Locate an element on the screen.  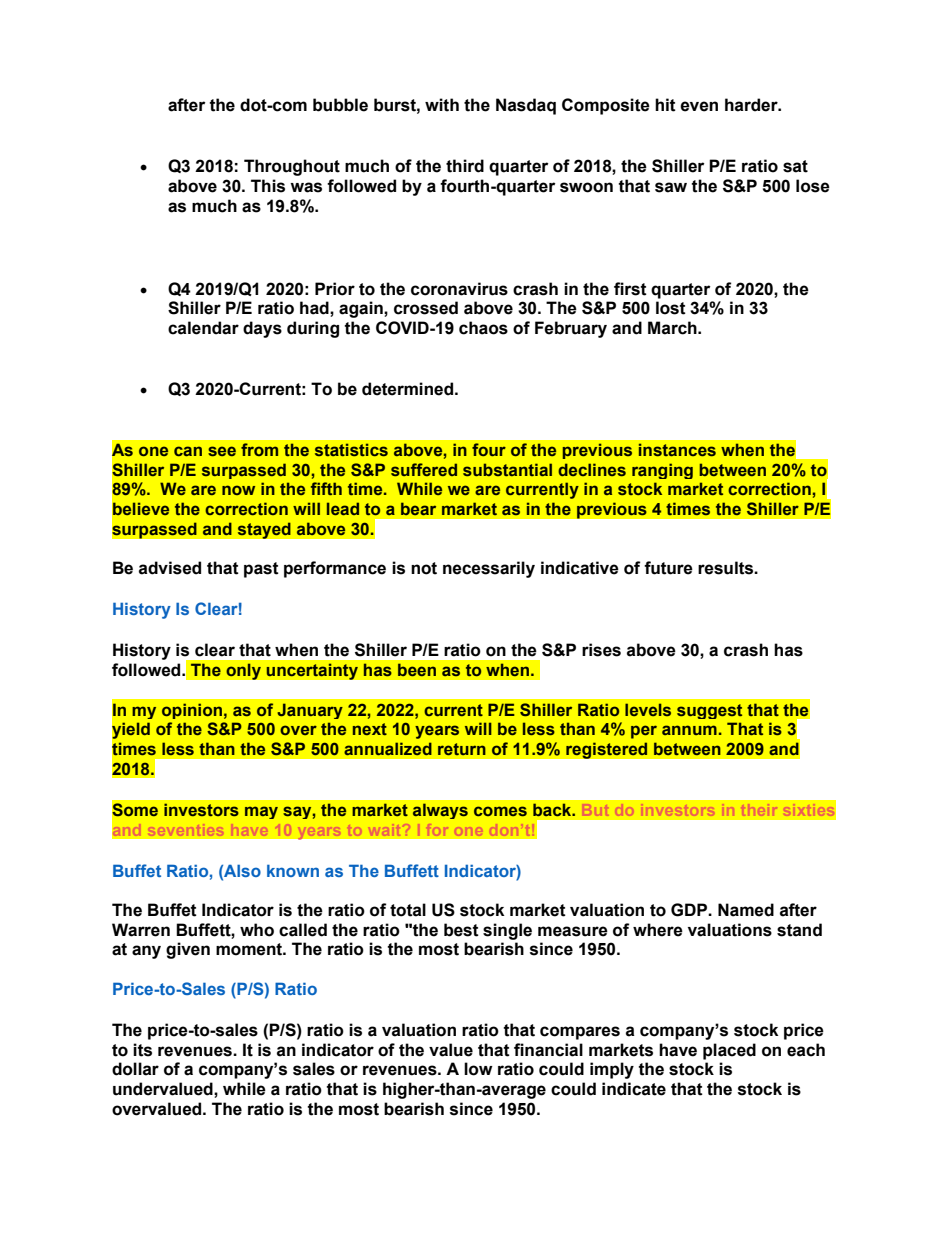
This is located at coordinates (268, 186).
